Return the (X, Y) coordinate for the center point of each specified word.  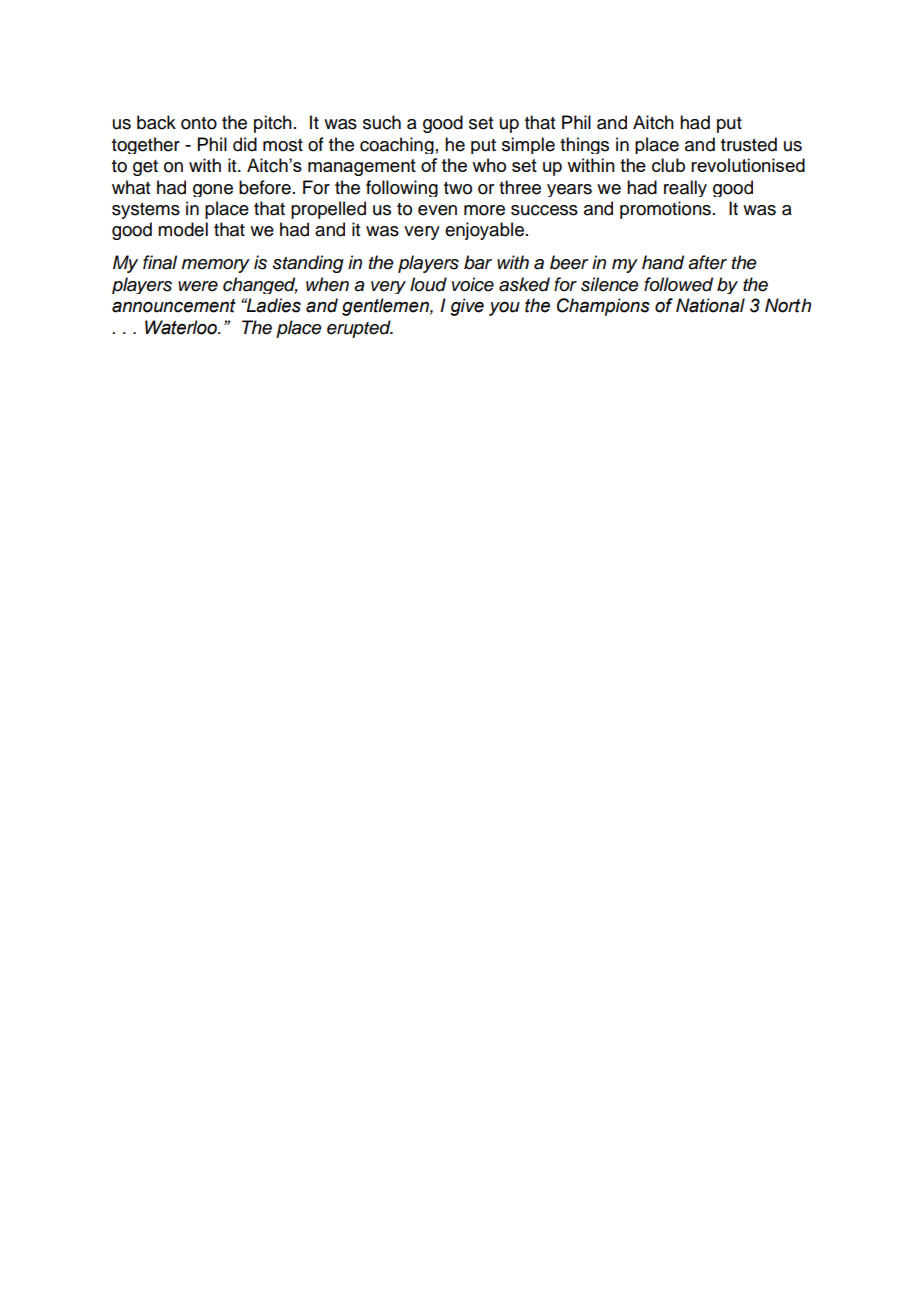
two (458, 188)
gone (213, 190)
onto (199, 123)
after (707, 262)
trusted (749, 144)
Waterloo (182, 327)
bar (478, 262)
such (382, 122)
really (685, 188)
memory (216, 266)
